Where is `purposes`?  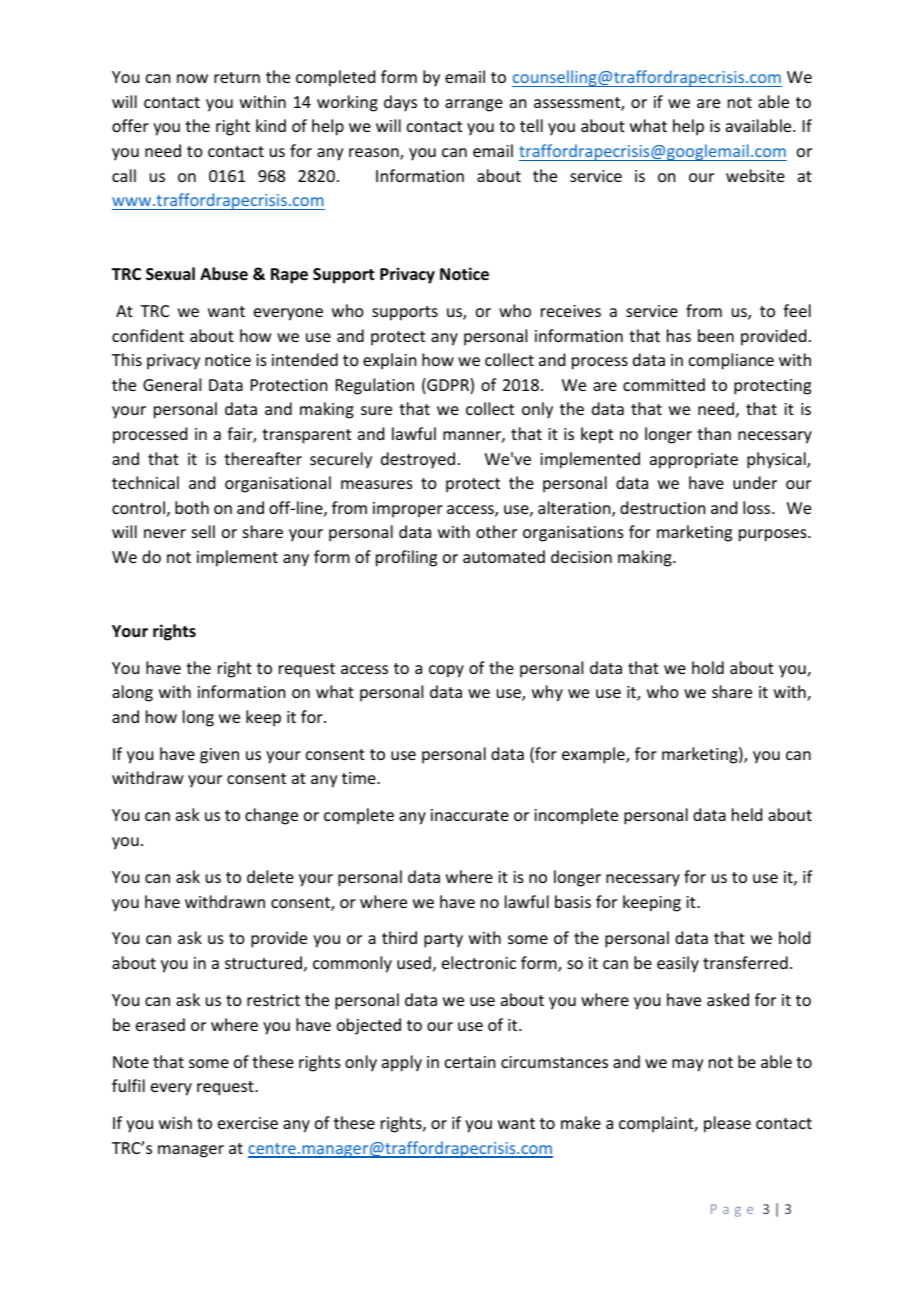 purposes is located at coordinates (774, 535).
